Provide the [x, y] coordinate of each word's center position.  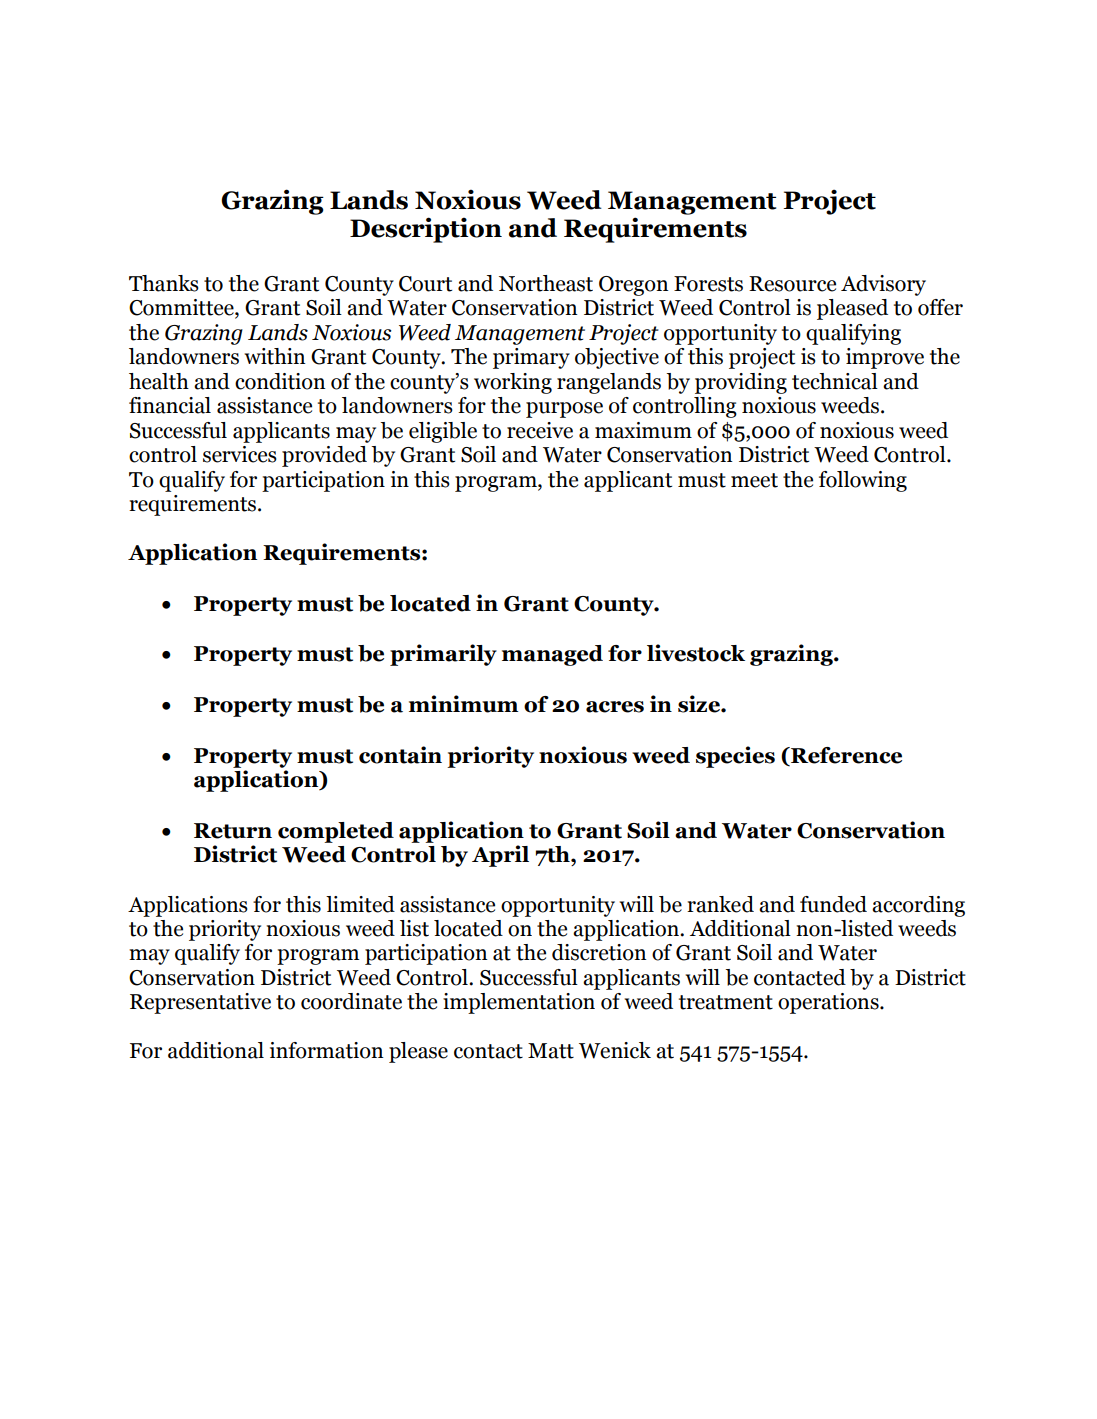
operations [829, 1003]
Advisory [883, 285]
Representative [200, 1003]
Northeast [546, 283]
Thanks [164, 283]
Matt [551, 1051]
